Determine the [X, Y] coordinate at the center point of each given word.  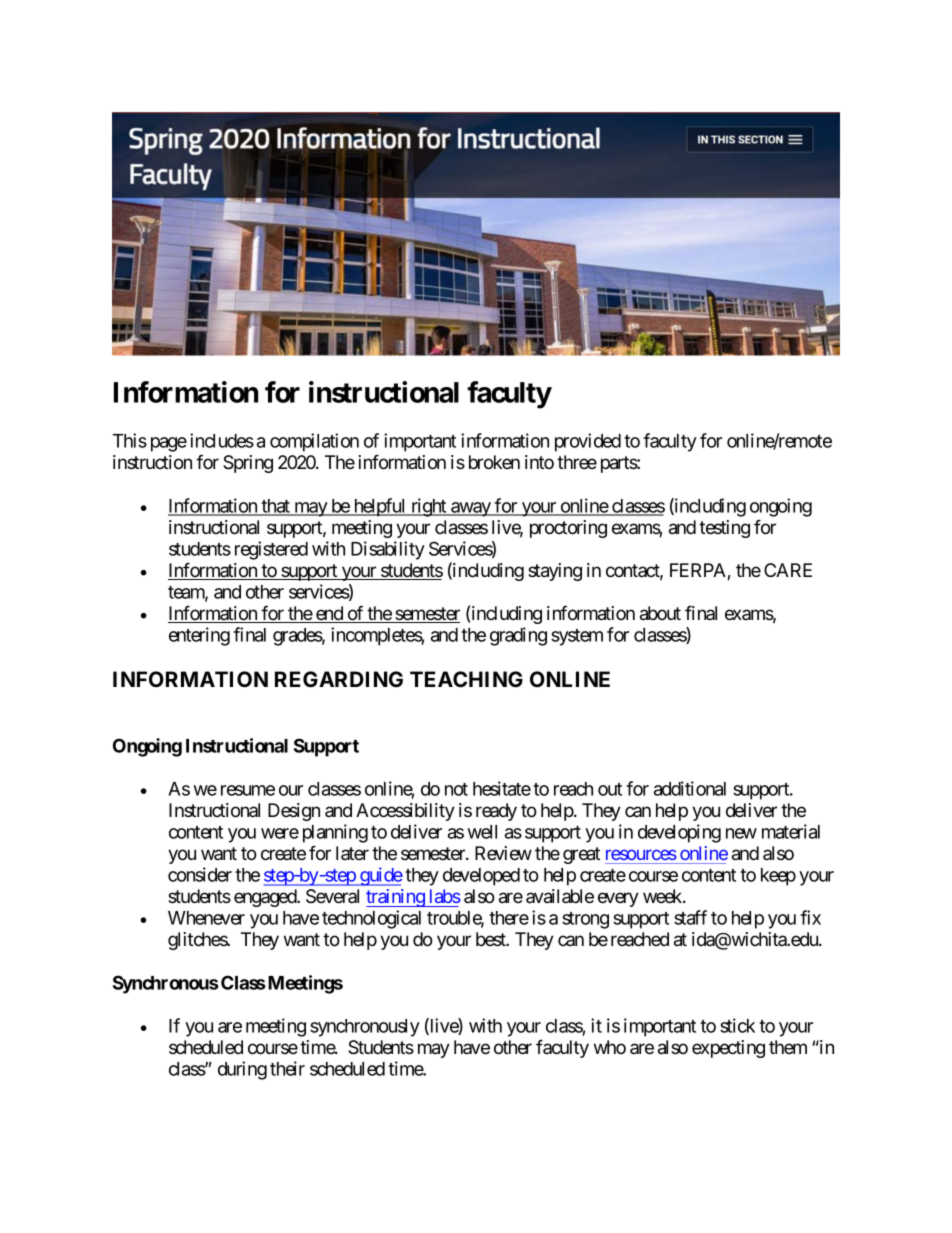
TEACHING [466, 679]
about [660, 613]
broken [494, 462]
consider [200, 874]
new [741, 833]
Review [503, 853]
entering [199, 636]
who [610, 1047]
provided [588, 442]
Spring [248, 464]
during [242, 1070]
